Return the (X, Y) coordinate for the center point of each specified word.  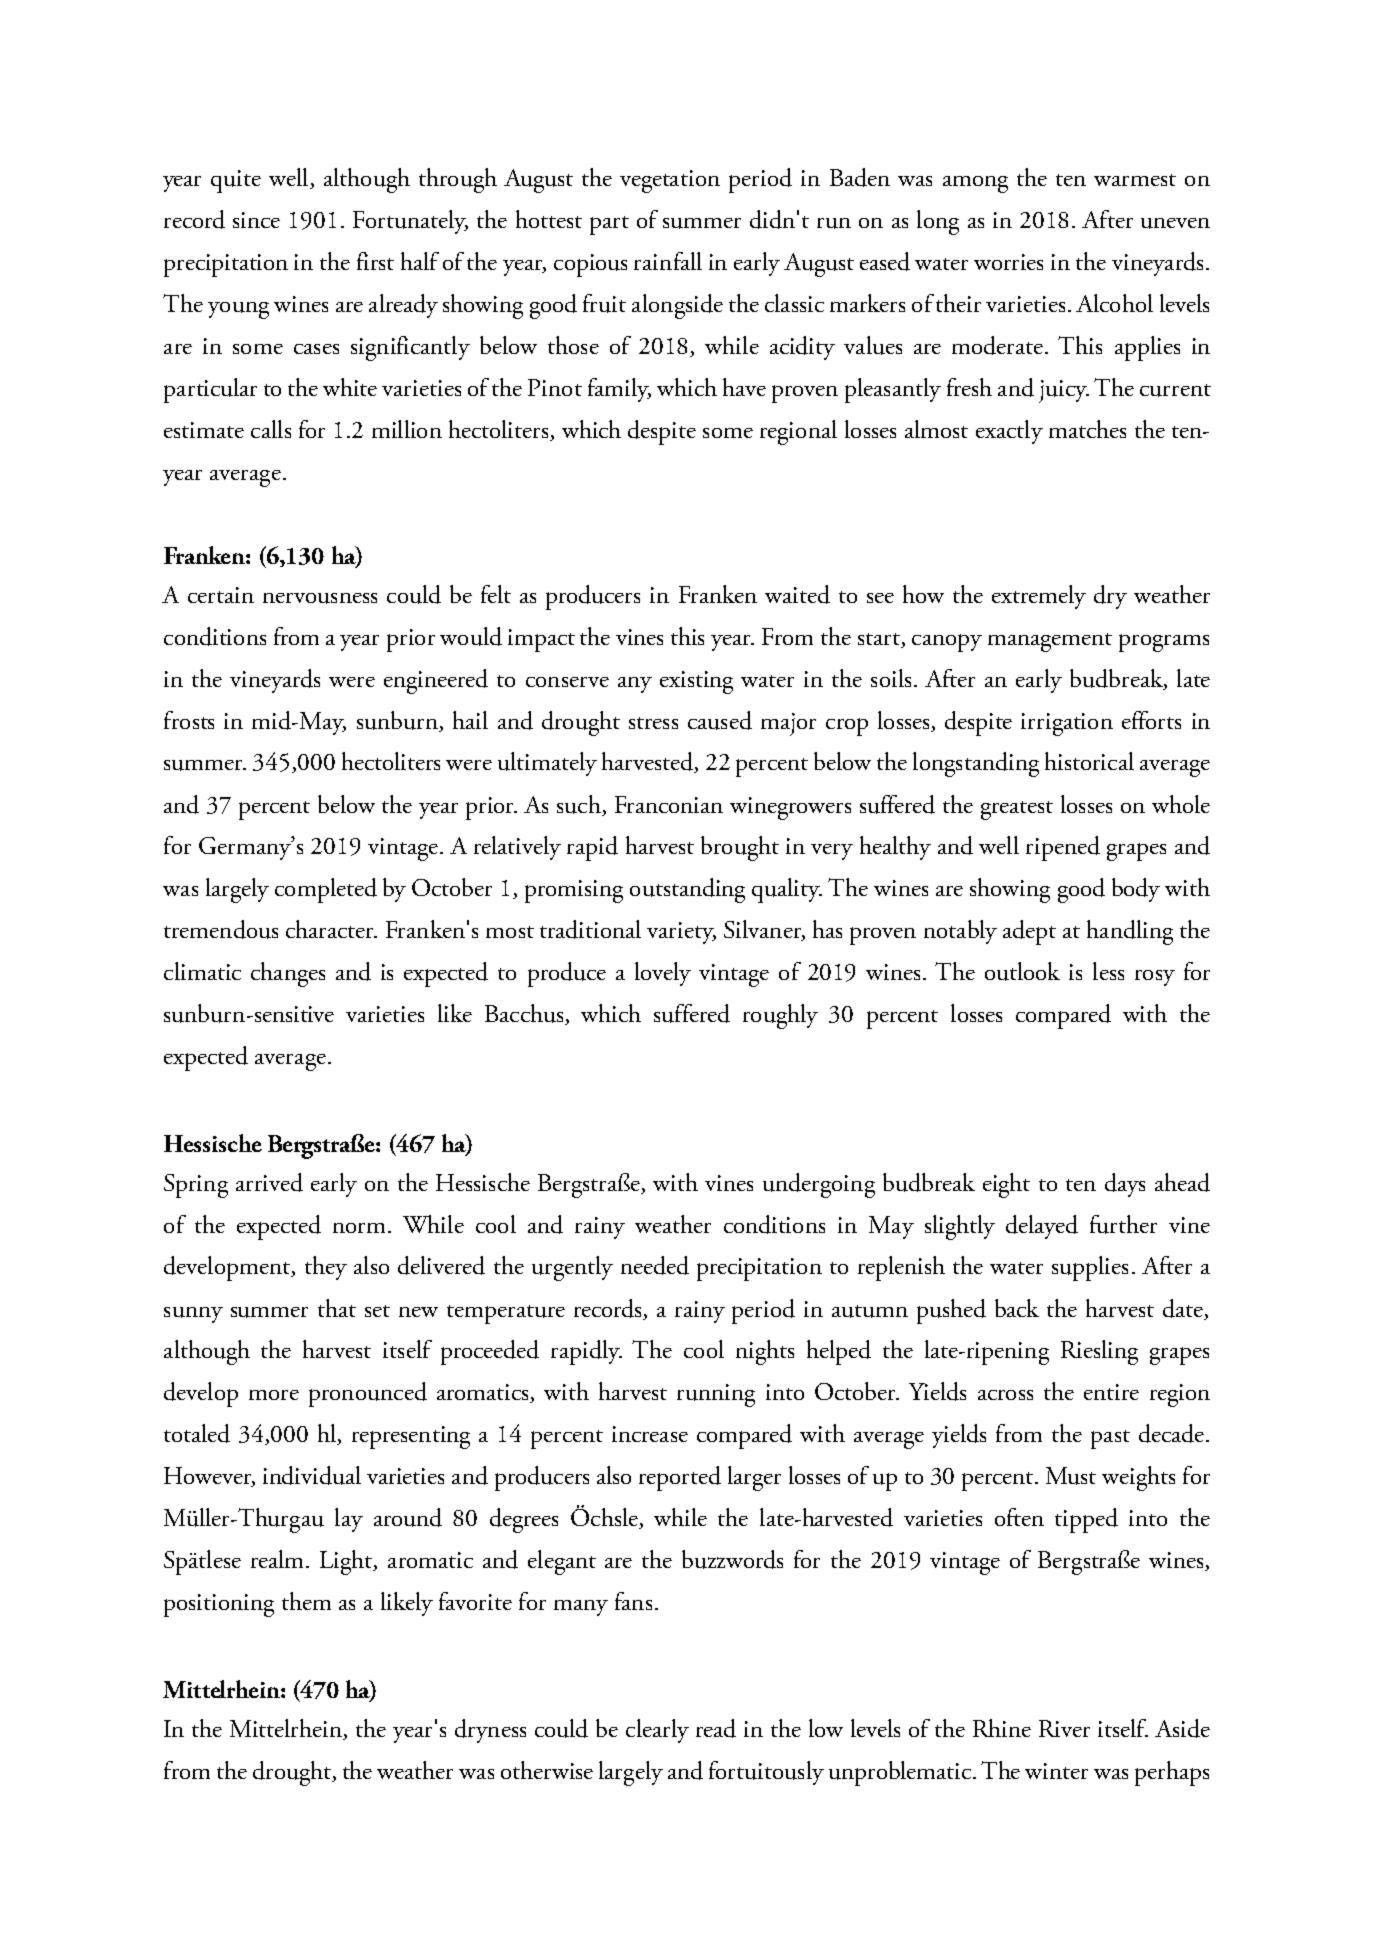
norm (361, 1228)
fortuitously (766, 1773)
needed (655, 1265)
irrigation (1067, 724)
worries (1008, 262)
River (1064, 1728)
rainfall (668, 261)
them (306, 1601)
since (256, 220)
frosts (189, 720)
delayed (1042, 1227)
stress (653, 723)
